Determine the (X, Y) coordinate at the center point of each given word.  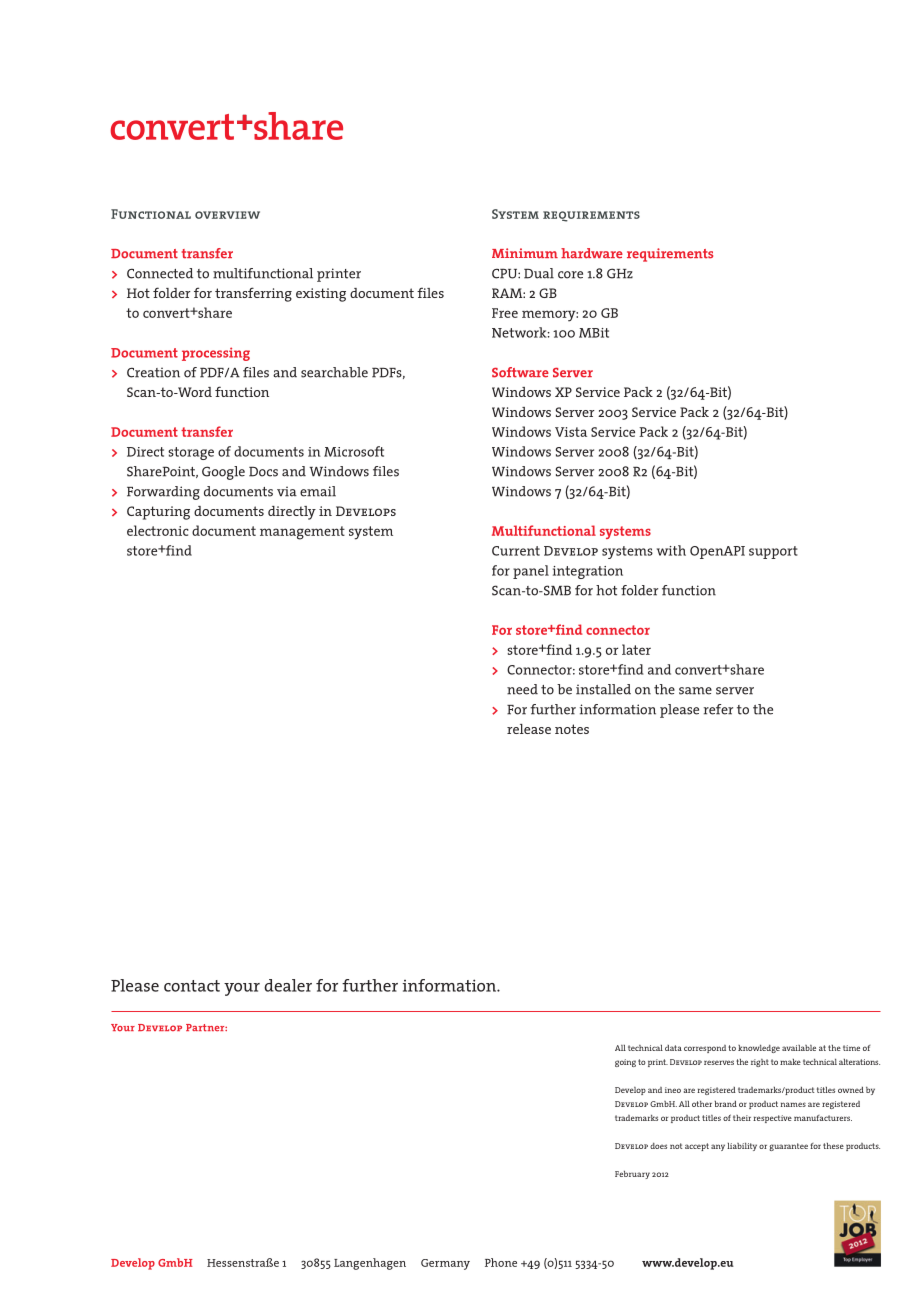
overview (227, 215)
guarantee (788, 1147)
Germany (445, 1264)
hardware (592, 253)
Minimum (525, 253)
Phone (501, 1262)
